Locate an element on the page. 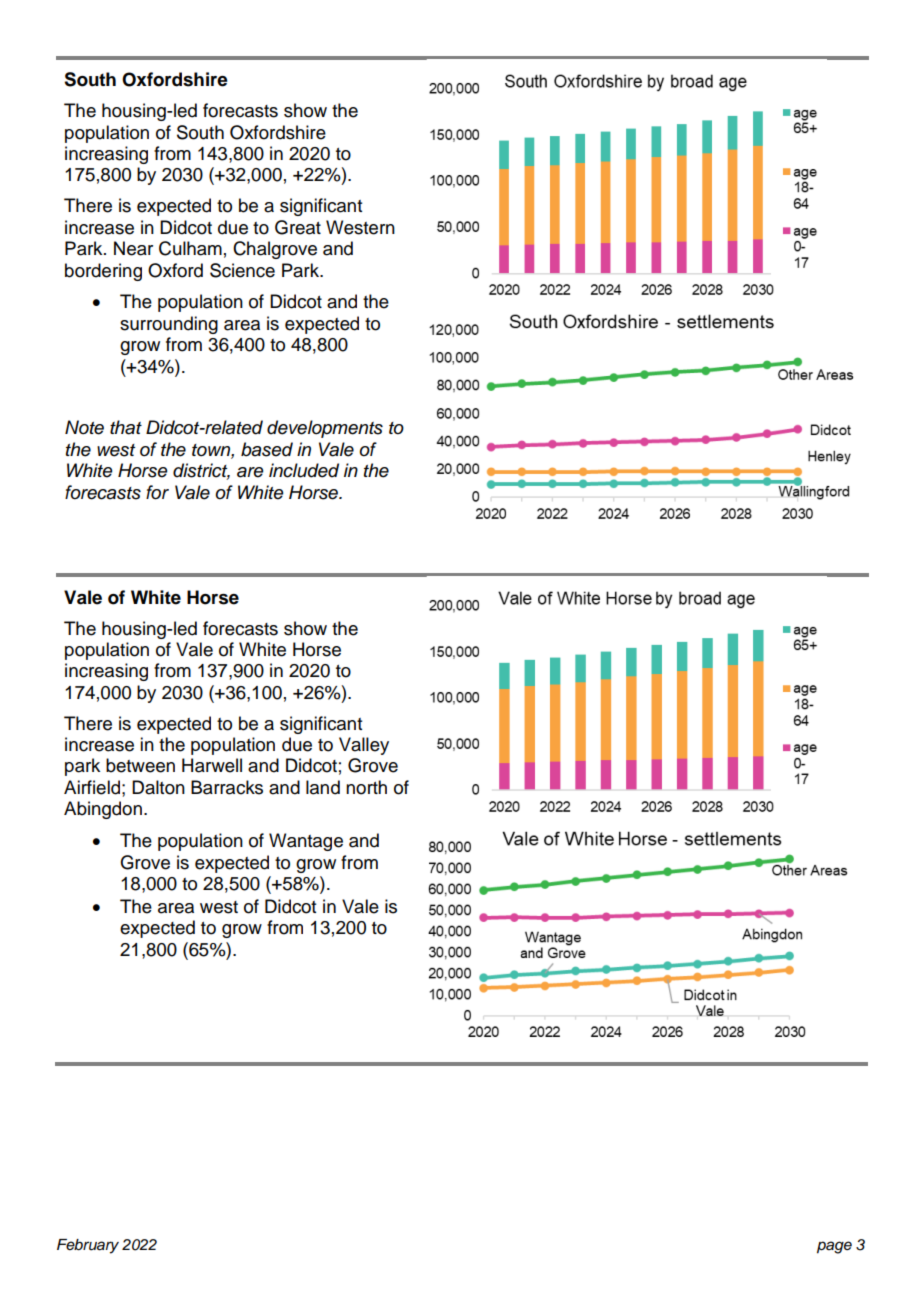 This page has height=1308, width=924. included is located at coordinates (304, 470).
